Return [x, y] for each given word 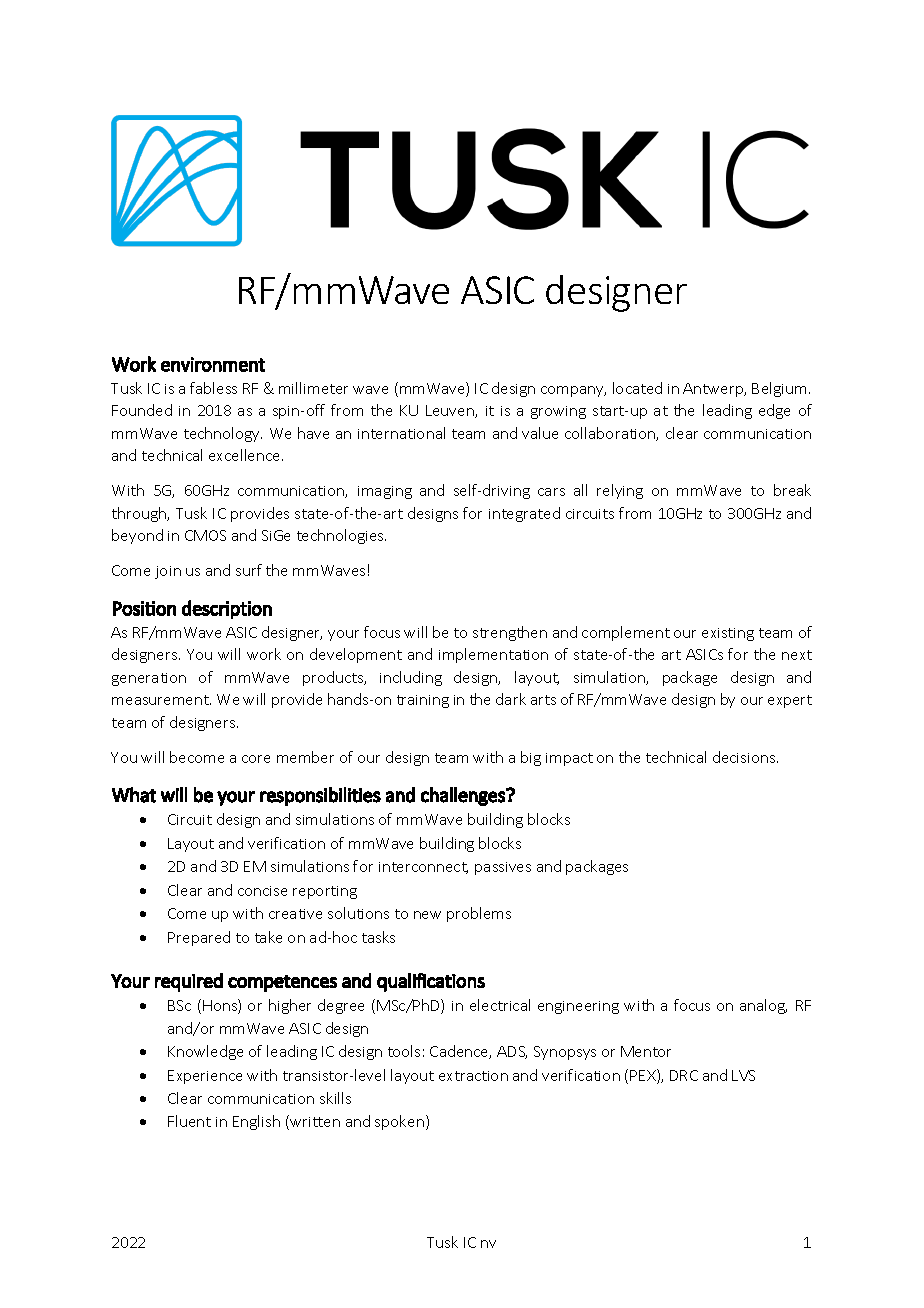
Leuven [451, 411]
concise [262, 891]
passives [503, 868]
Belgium [779, 389]
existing [728, 634]
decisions [745, 757]
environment [213, 364]
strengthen [510, 633]
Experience [205, 1077]
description [227, 609]
